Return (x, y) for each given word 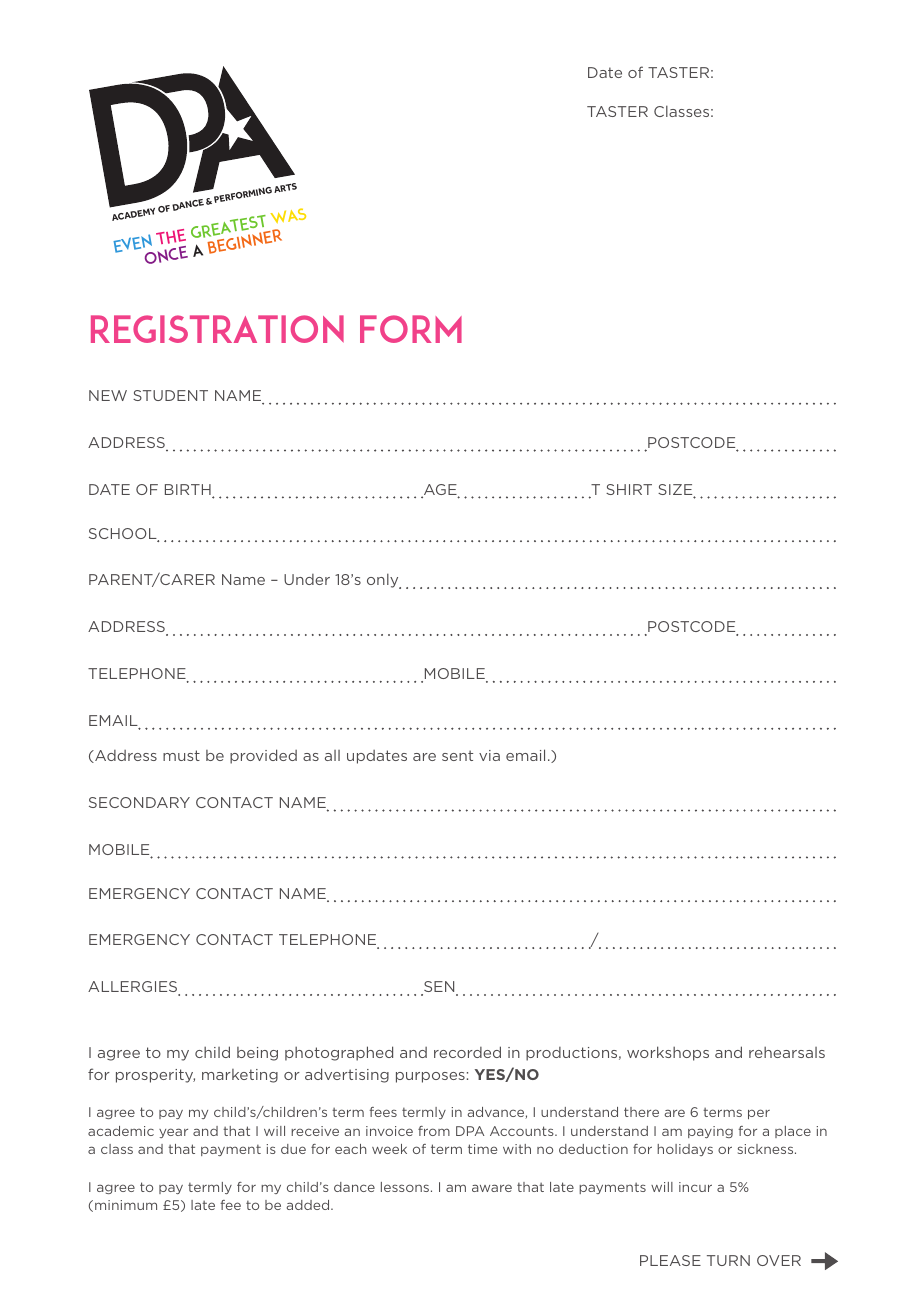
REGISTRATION (217, 329)
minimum (126, 1205)
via (489, 755)
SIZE (676, 491)
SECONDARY (139, 802)
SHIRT (629, 489)
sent (457, 755)
